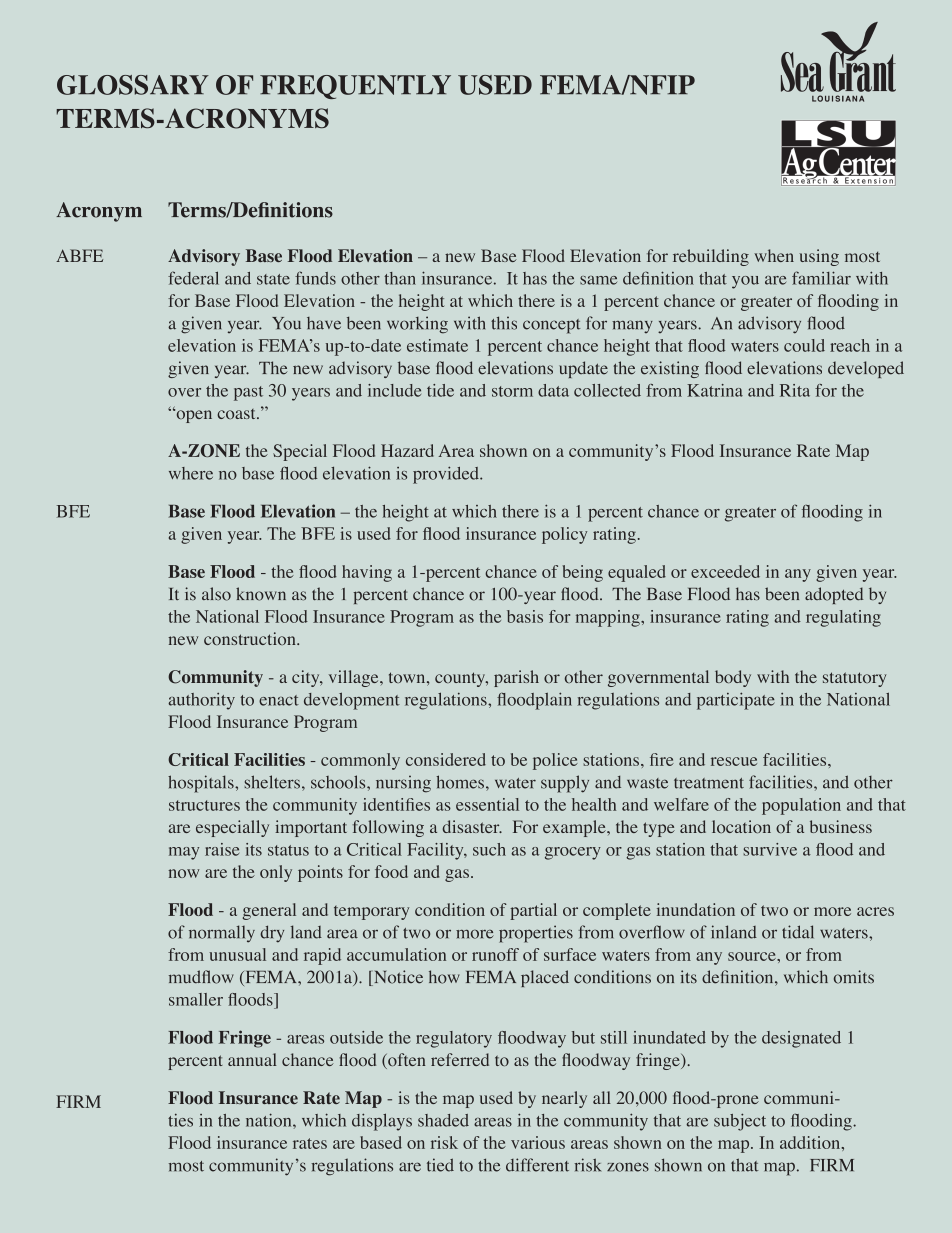 This screenshot has width=952, height=1233. I want to click on GLOSSARY, so click(133, 85).
